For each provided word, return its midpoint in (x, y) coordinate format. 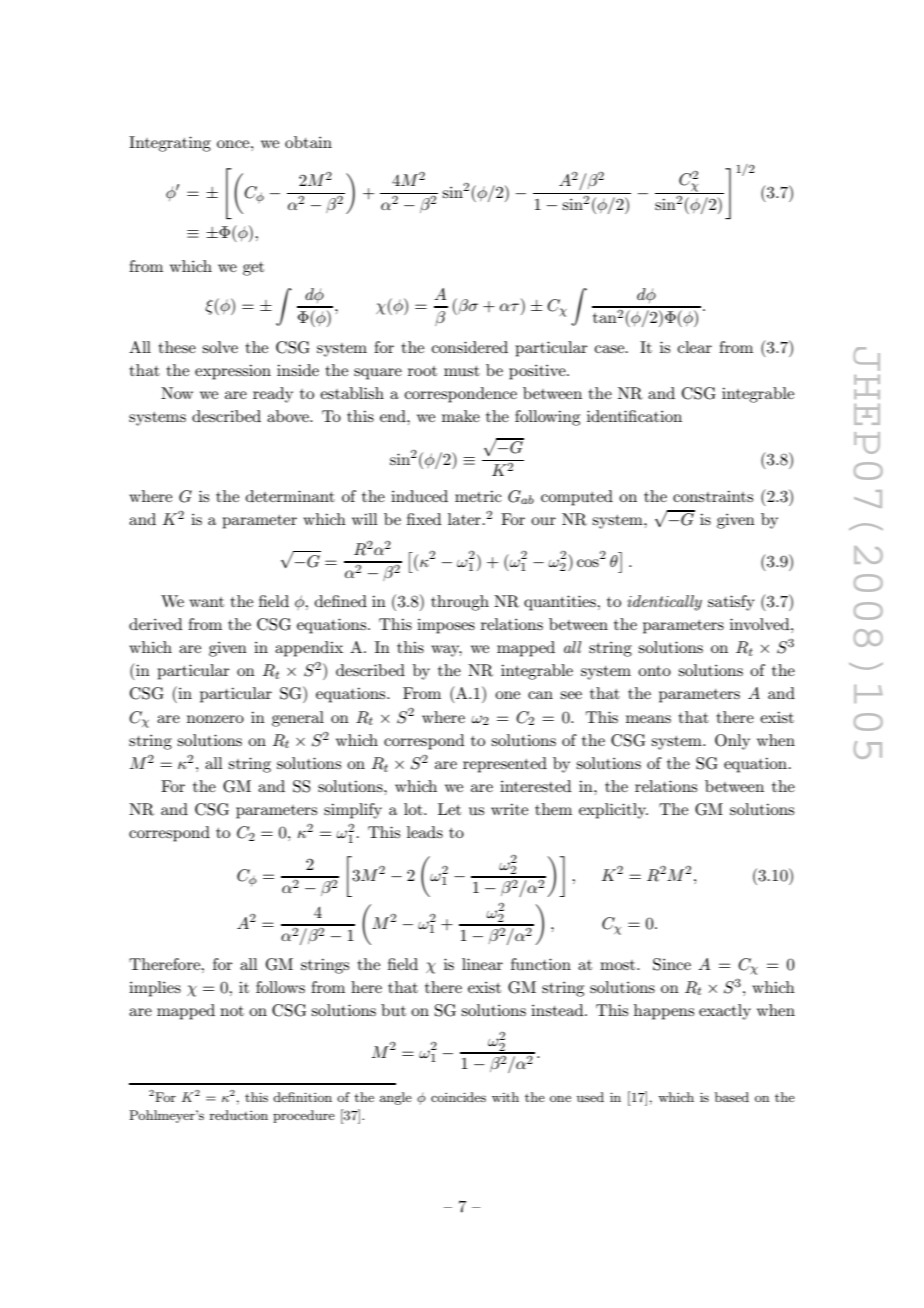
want (206, 602)
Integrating (170, 144)
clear (695, 347)
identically (664, 603)
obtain (308, 142)
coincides (458, 1097)
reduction (239, 1115)
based (732, 1097)
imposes (446, 626)
